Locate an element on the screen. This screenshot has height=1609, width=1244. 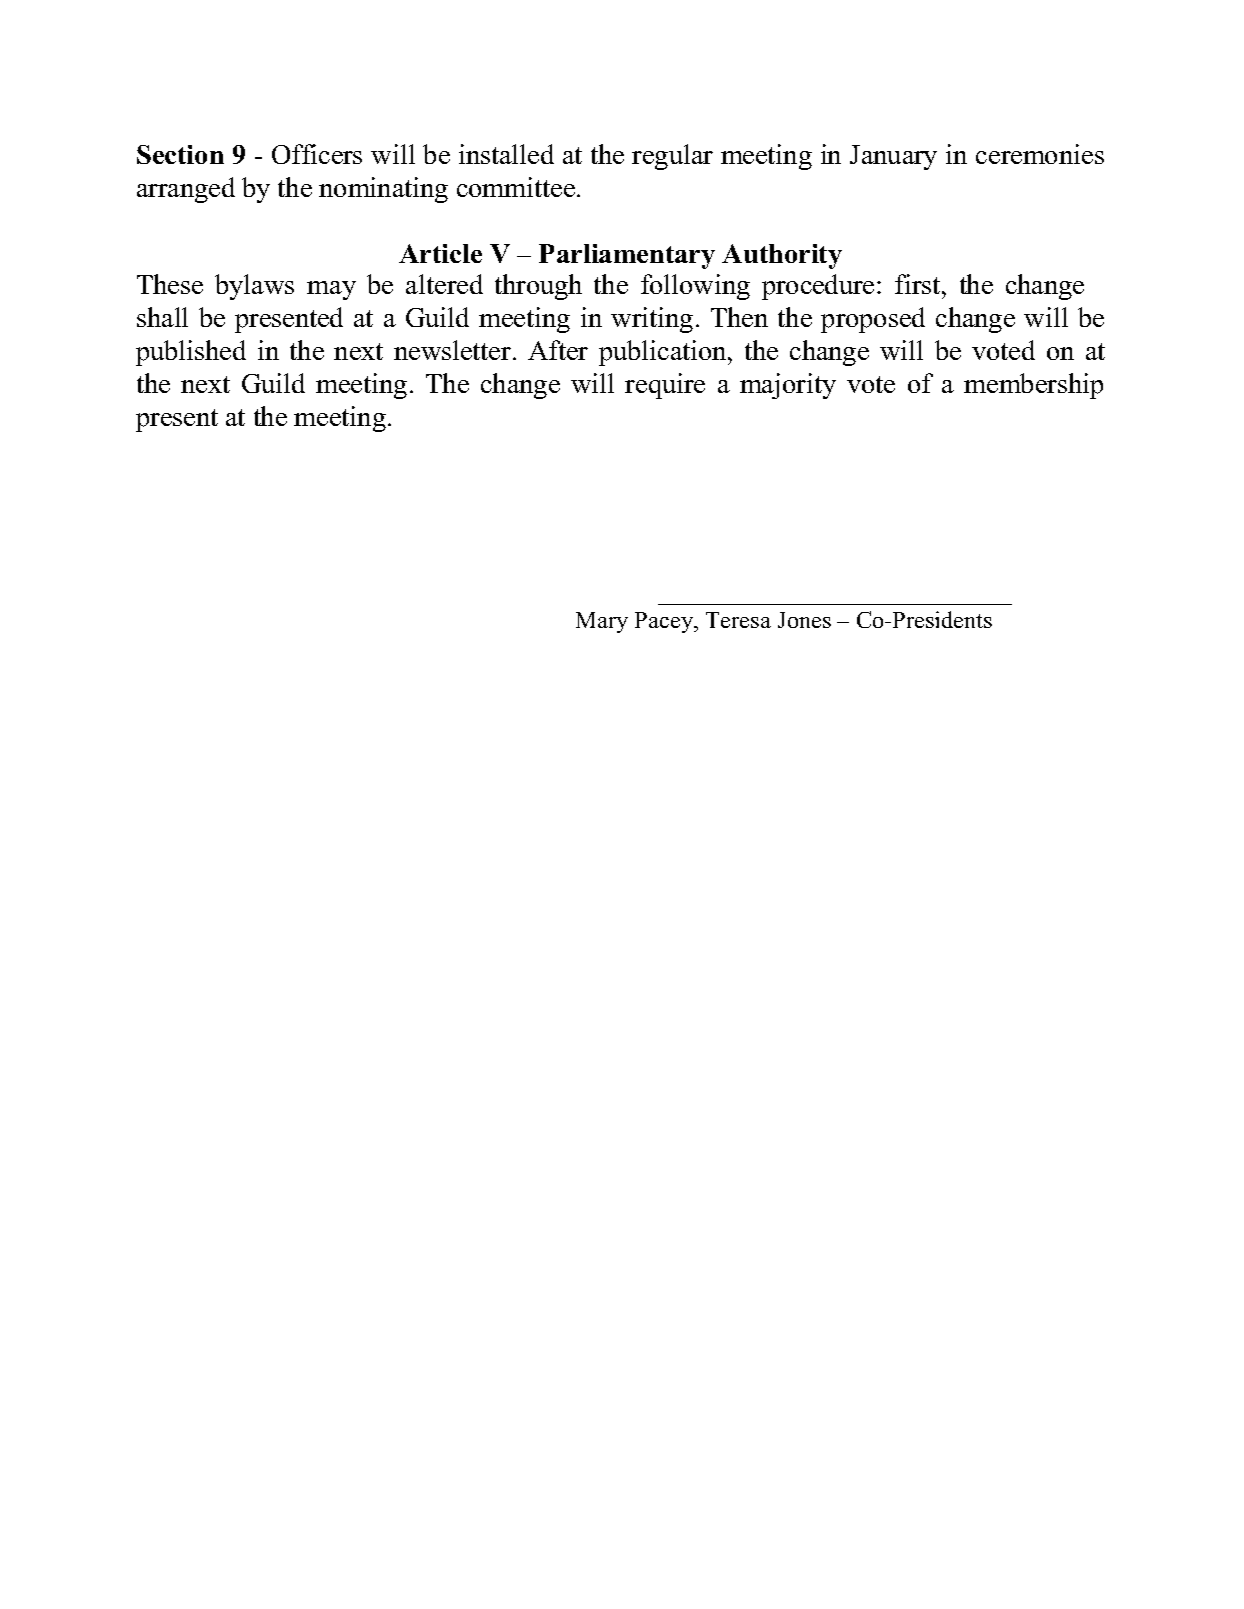
through is located at coordinates (538, 287).
